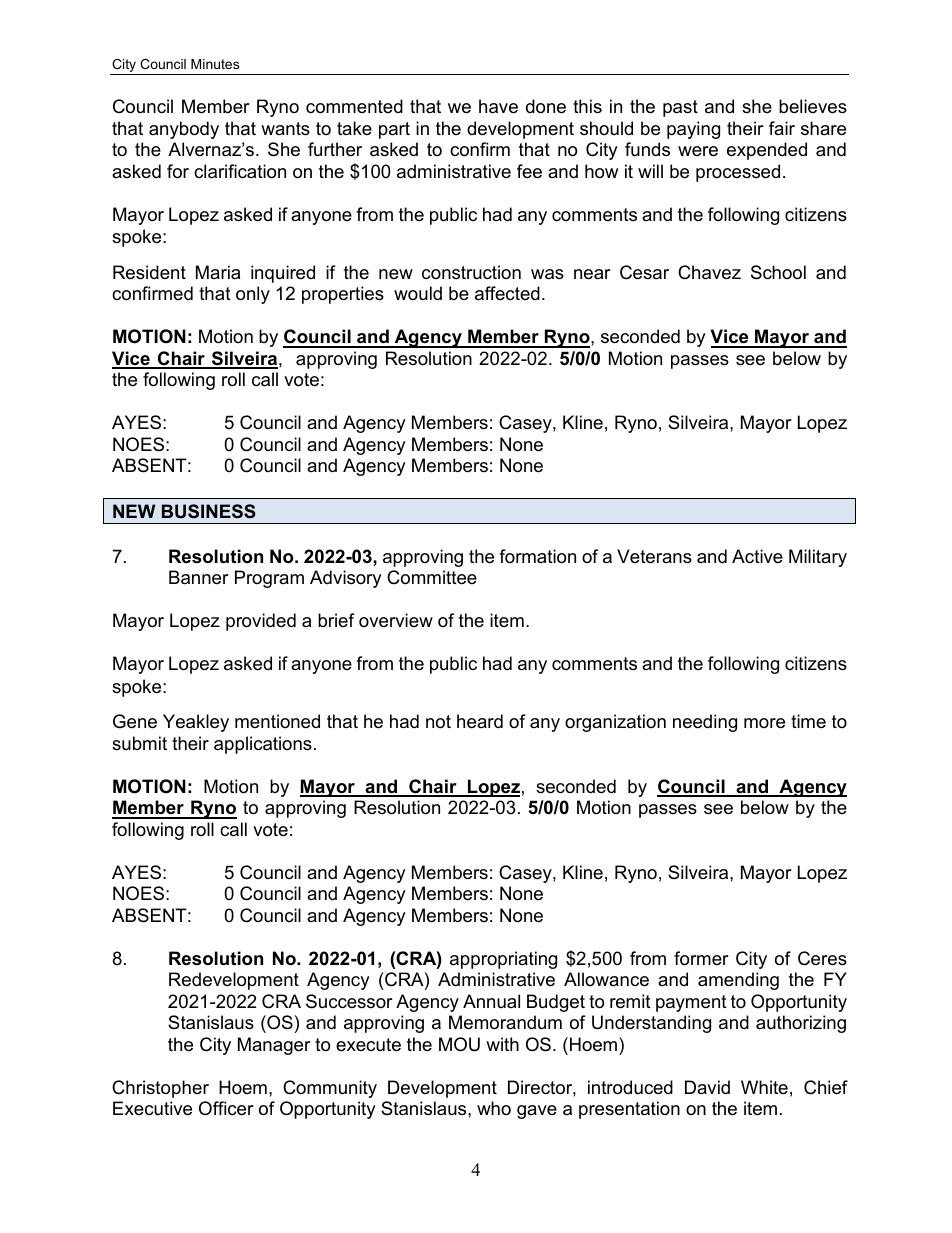 This page has width=952, height=1233. What do you see at coordinates (507, 293) in the page?
I see `affected` at bounding box center [507, 293].
